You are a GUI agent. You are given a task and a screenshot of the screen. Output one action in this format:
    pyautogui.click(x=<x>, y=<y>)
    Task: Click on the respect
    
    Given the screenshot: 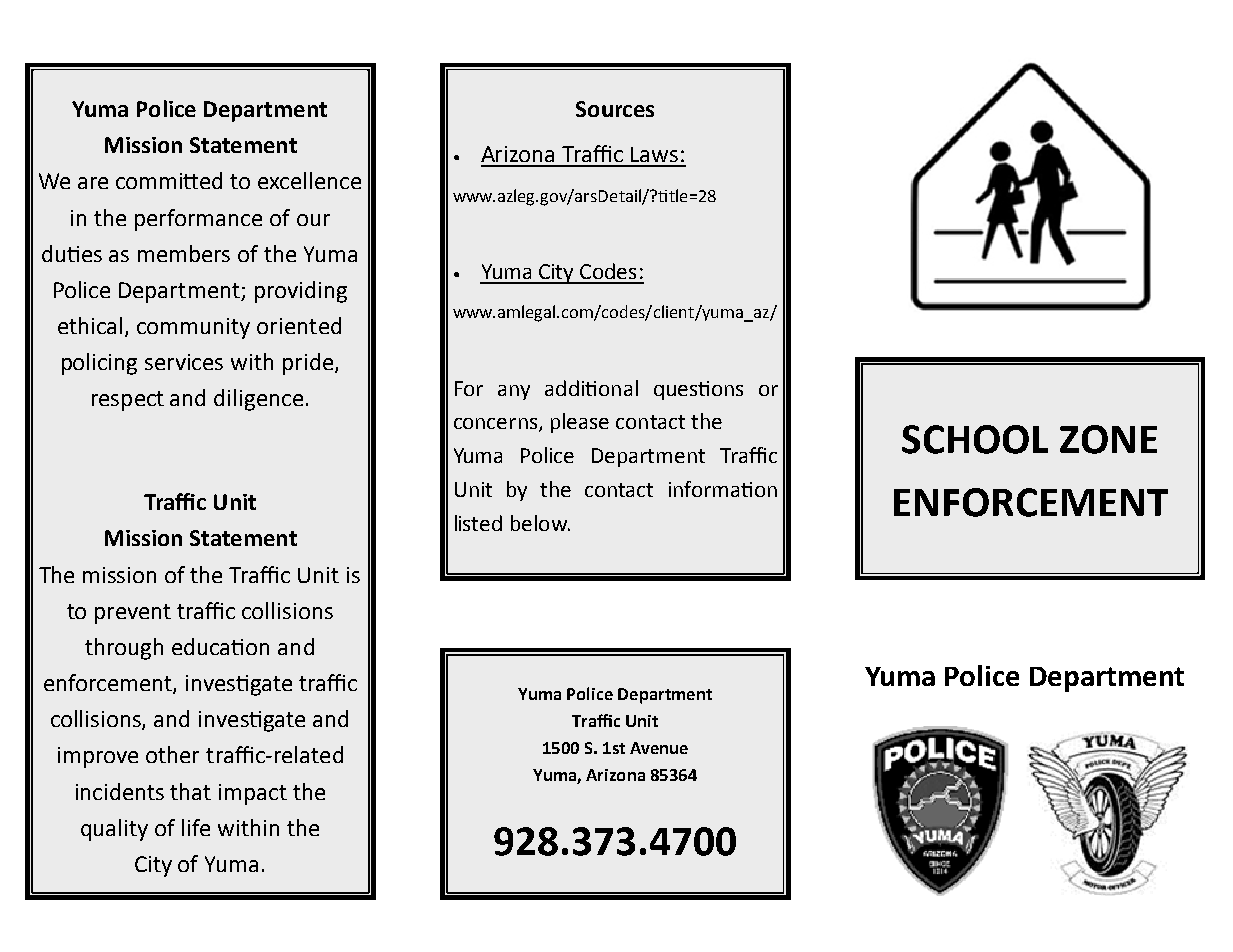 What is the action you would take?
    pyautogui.click(x=128, y=401)
